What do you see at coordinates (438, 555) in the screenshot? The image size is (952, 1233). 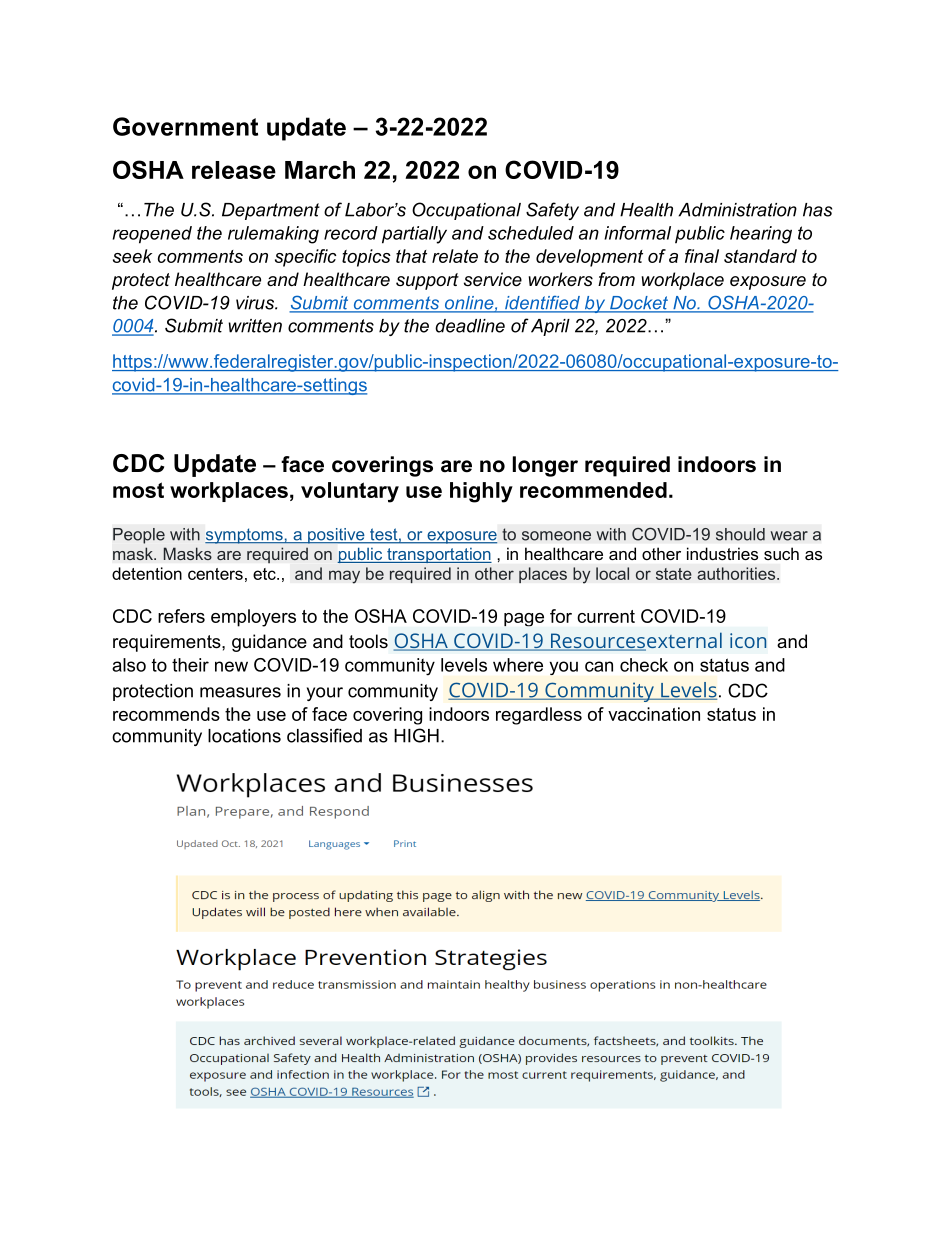 I see `transportation` at bounding box center [438, 555].
